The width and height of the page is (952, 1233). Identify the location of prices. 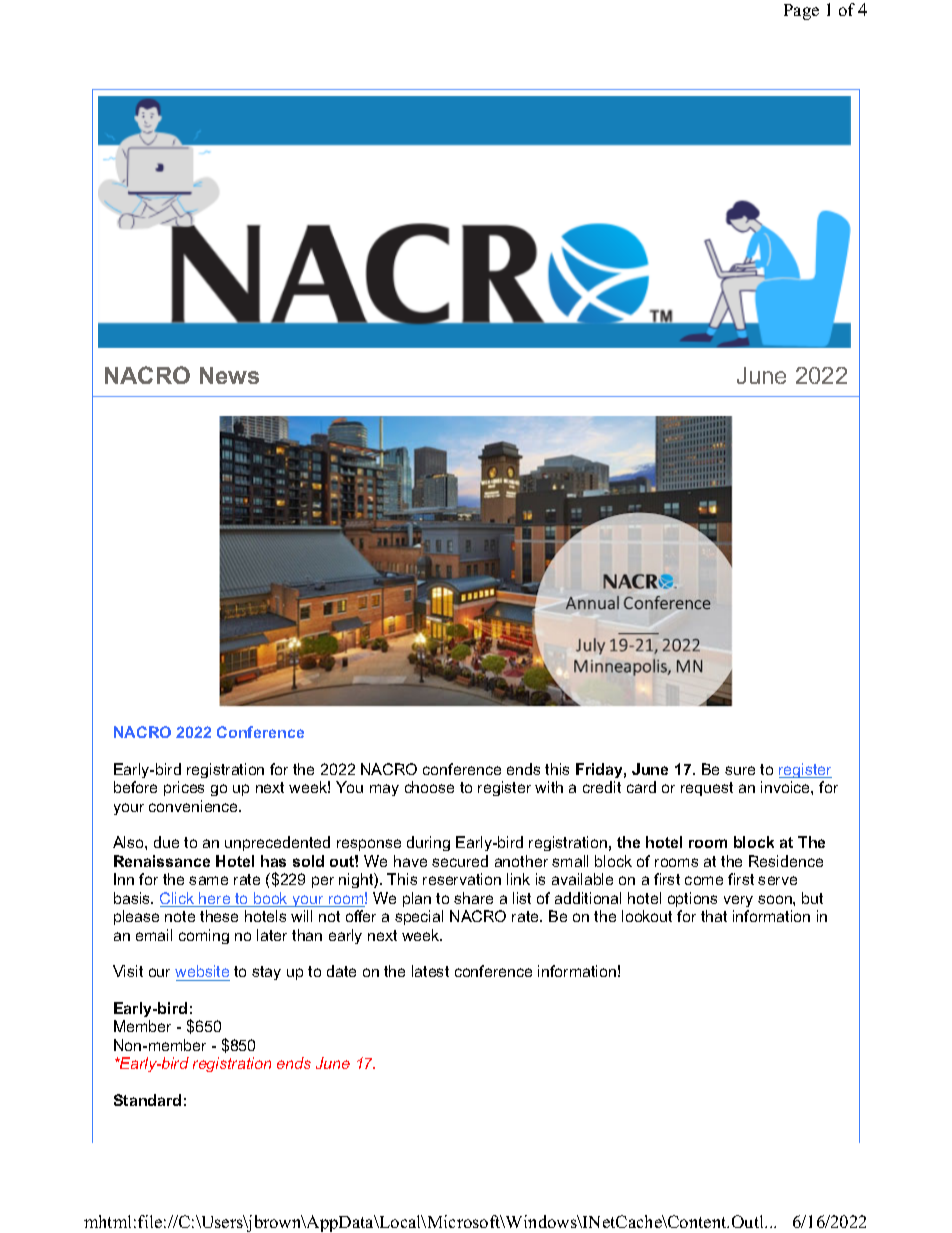
(184, 788).
